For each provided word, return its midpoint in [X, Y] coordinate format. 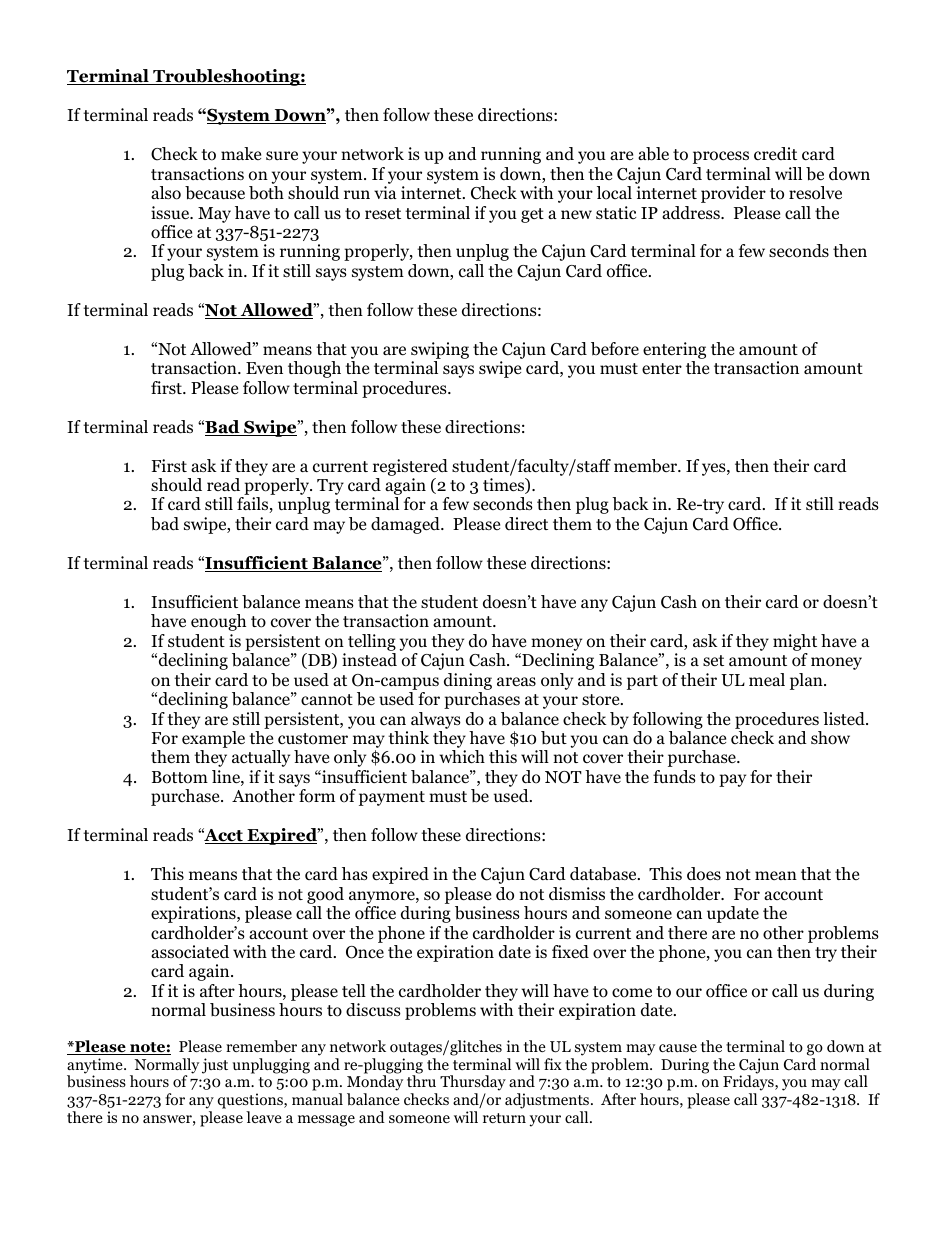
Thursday [473, 1084]
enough [218, 622]
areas [516, 682]
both [266, 193]
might [795, 642]
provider [733, 194]
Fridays [749, 1084]
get [532, 215]
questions [251, 1101]
